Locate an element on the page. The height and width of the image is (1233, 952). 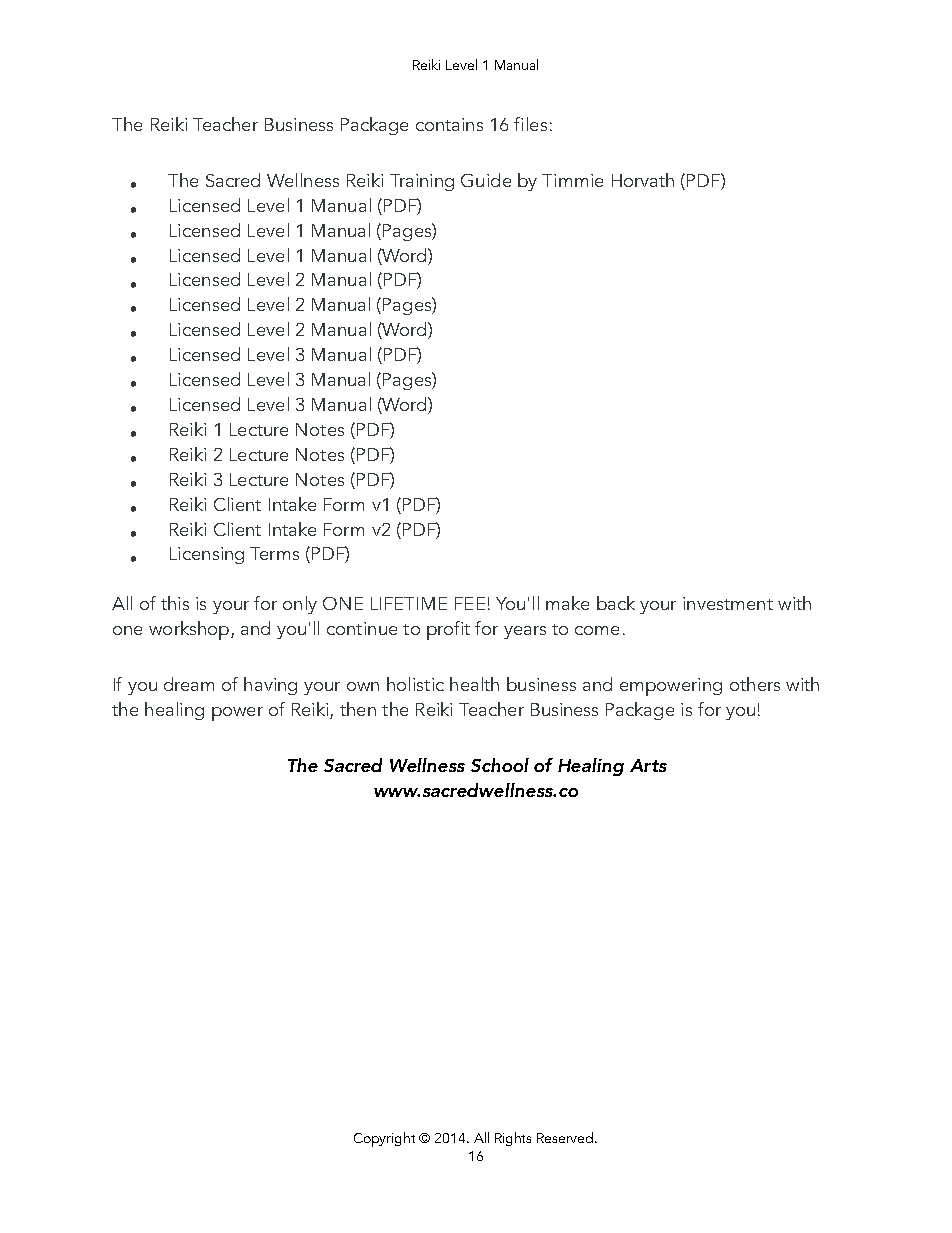
FEE is located at coordinates (470, 603).
